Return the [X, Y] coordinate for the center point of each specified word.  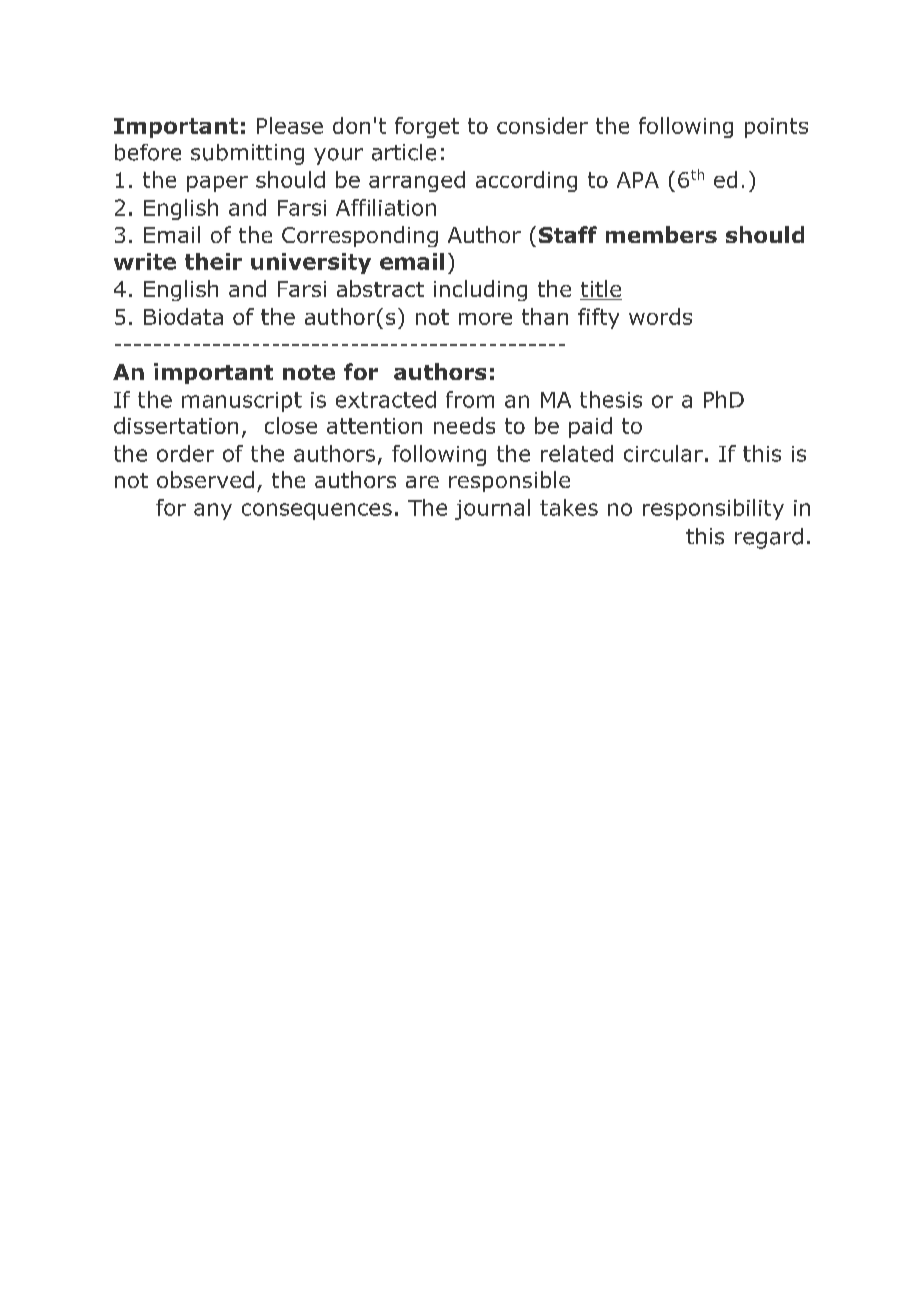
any [213, 511]
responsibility [713, 509]
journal [492, 509]
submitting [247, 154]
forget [427, 127]
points [776, 128]
